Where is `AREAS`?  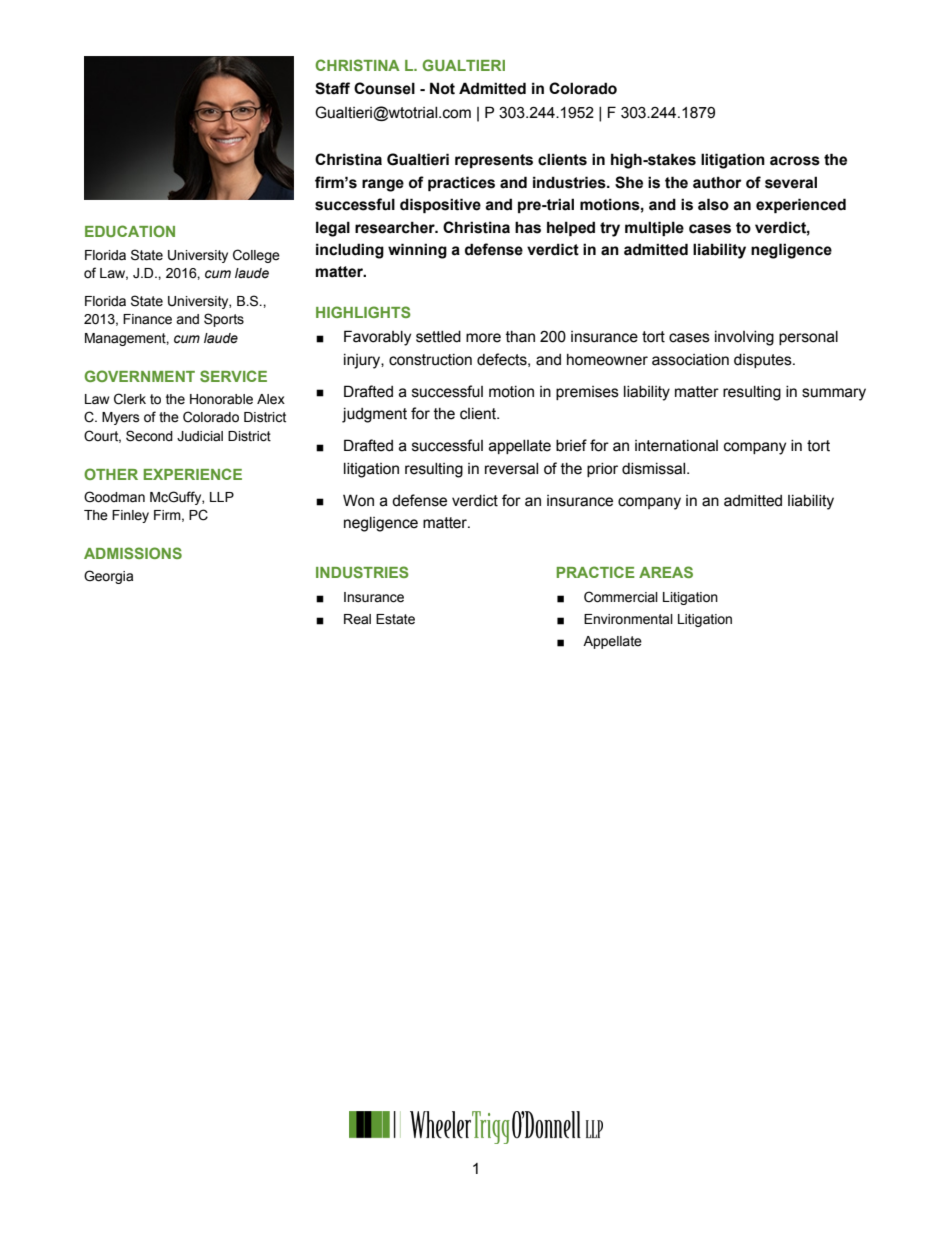
AREAS is located at coordinates (666, 572).
